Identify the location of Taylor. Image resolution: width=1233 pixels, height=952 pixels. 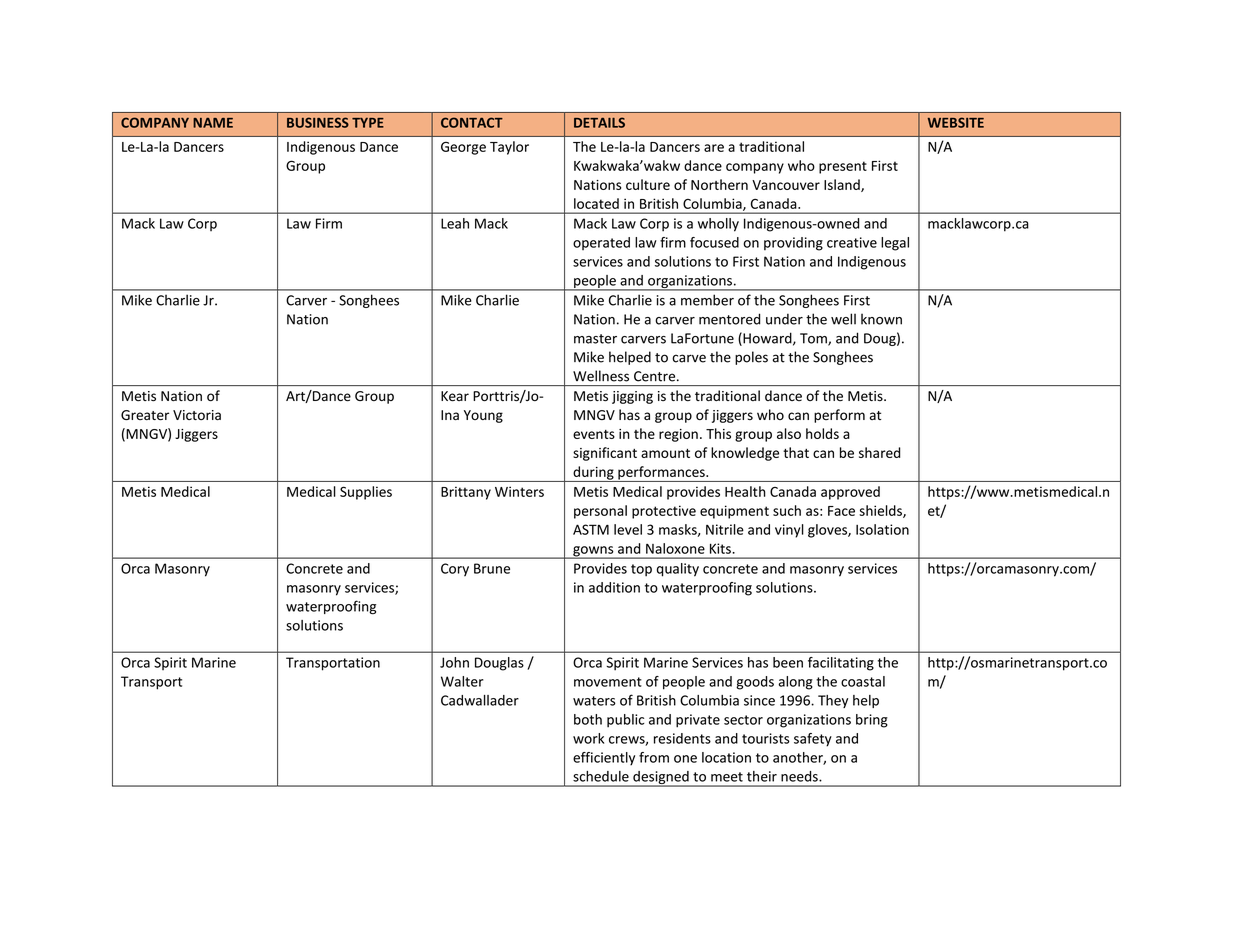
(509, 148).
